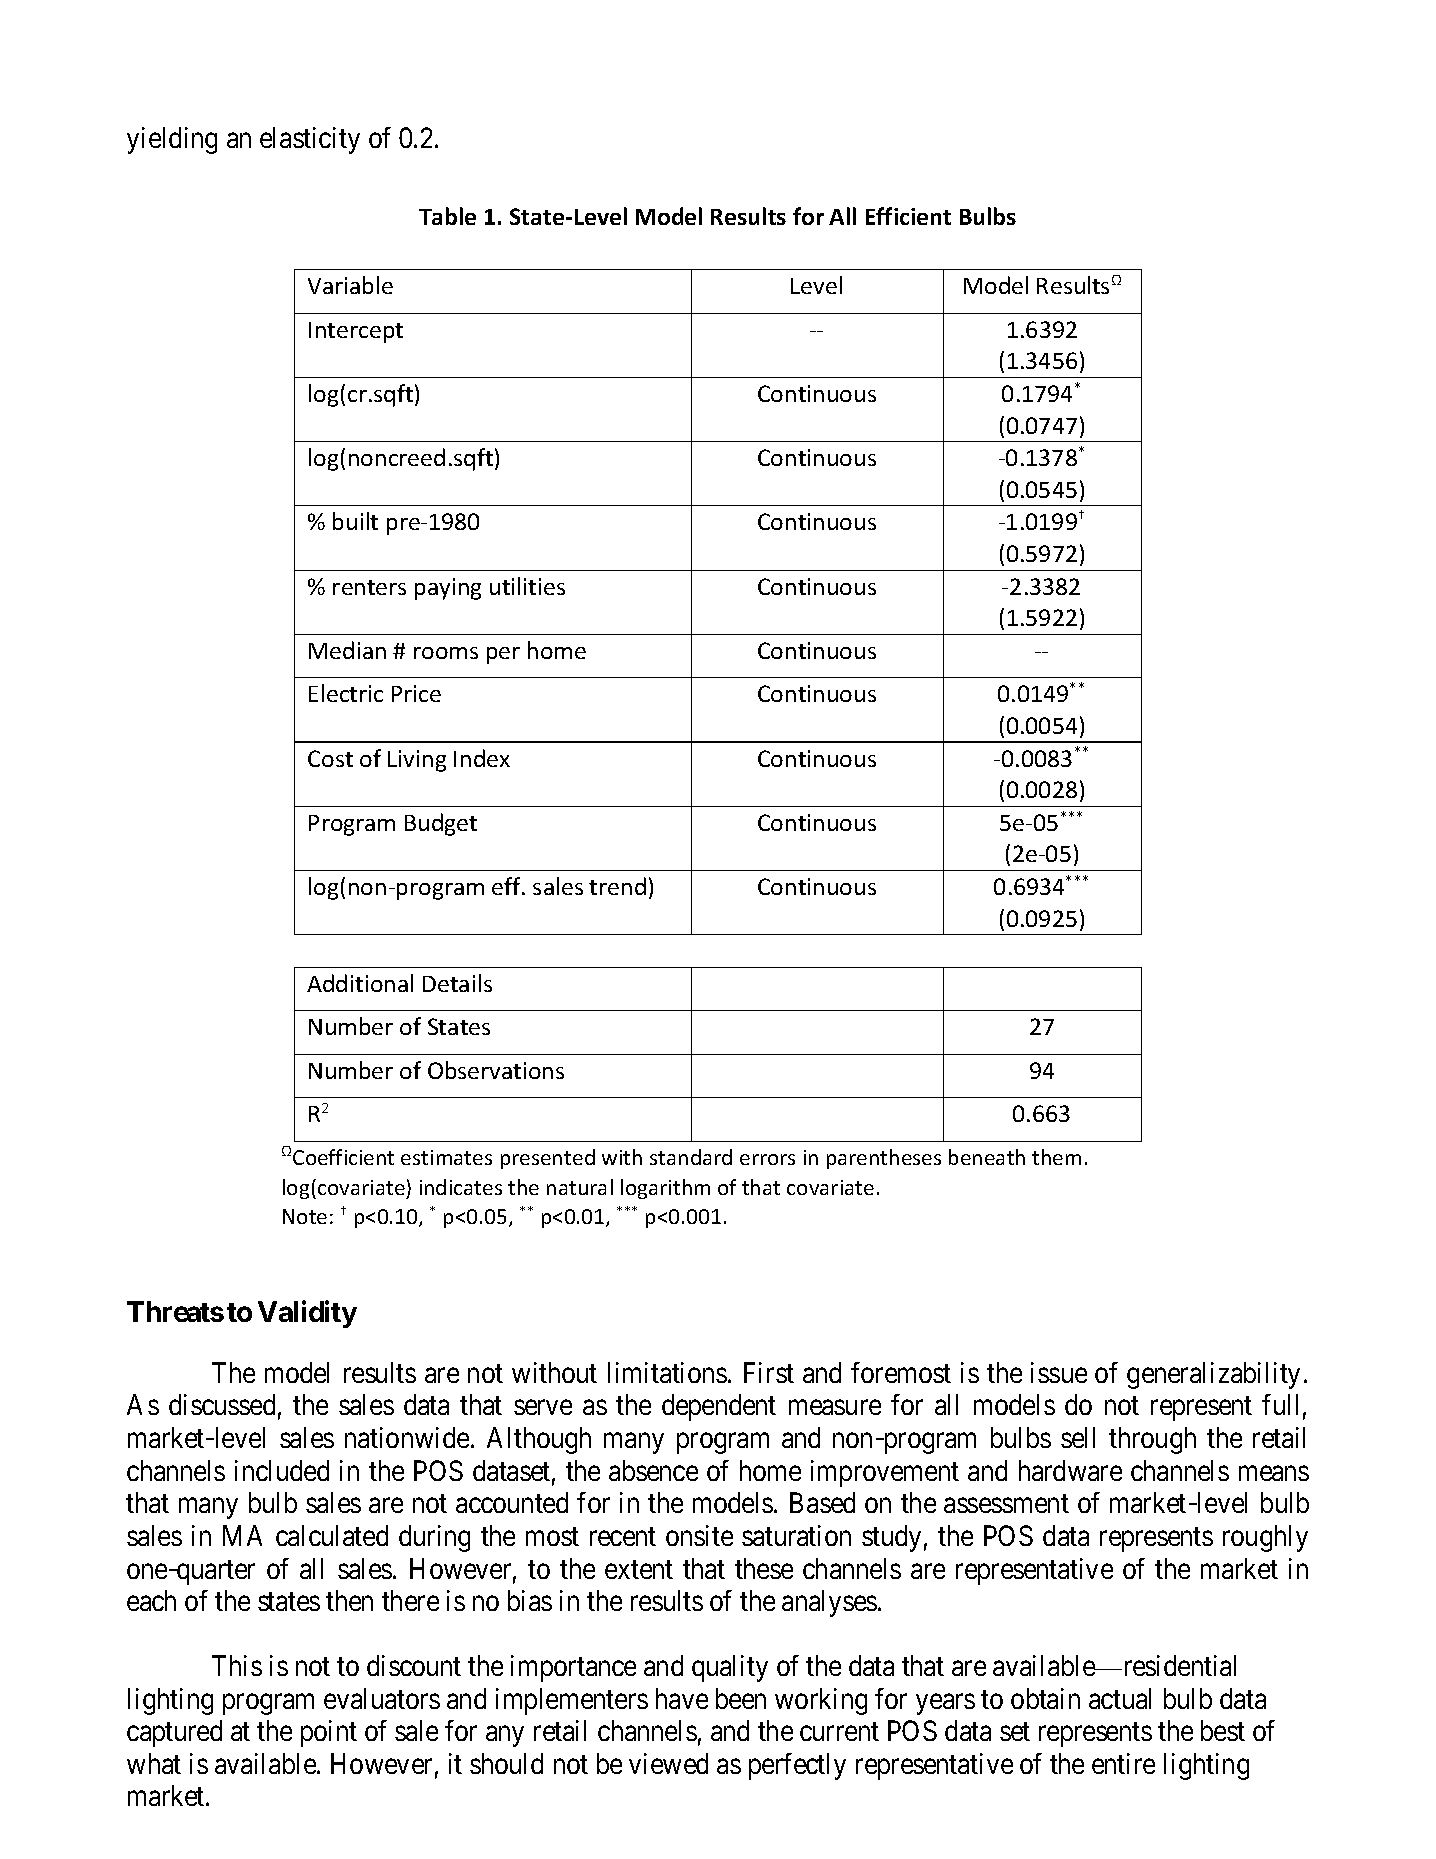  I want to click on paying, so click(448, 589).
